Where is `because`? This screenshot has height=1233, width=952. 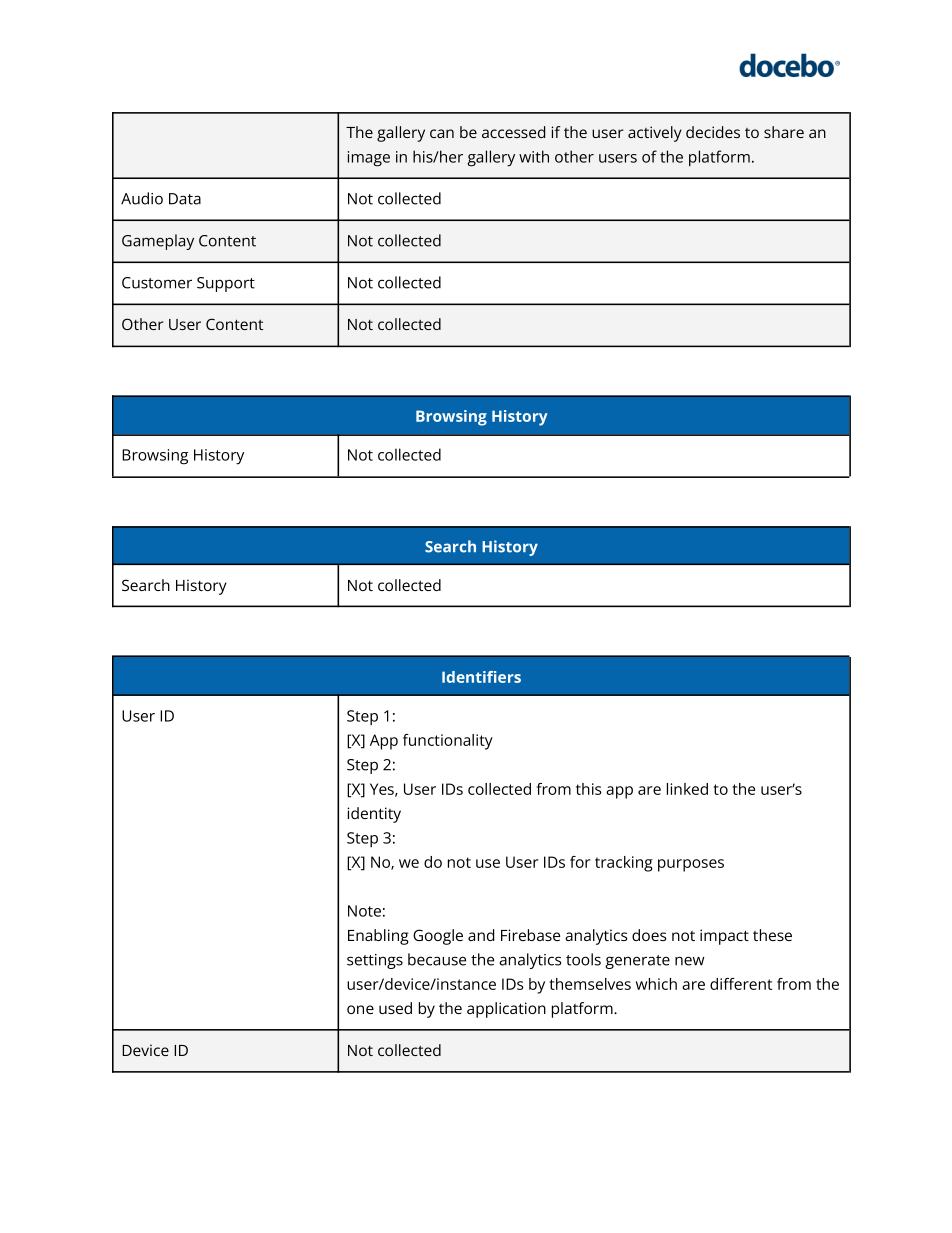
because is located at coordinates (437, 959).
